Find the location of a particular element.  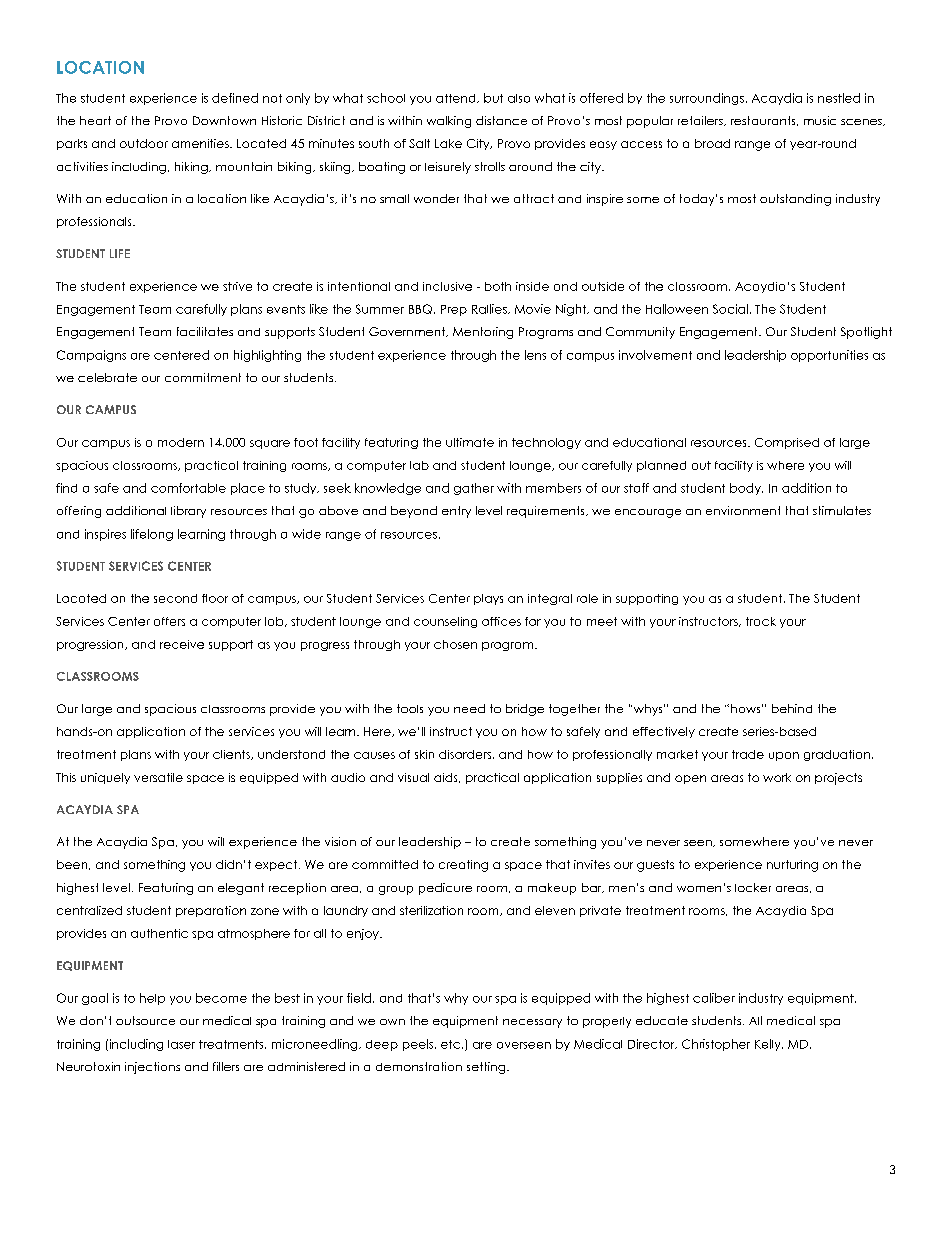

restaurants is located at coordinates (764, 121).
